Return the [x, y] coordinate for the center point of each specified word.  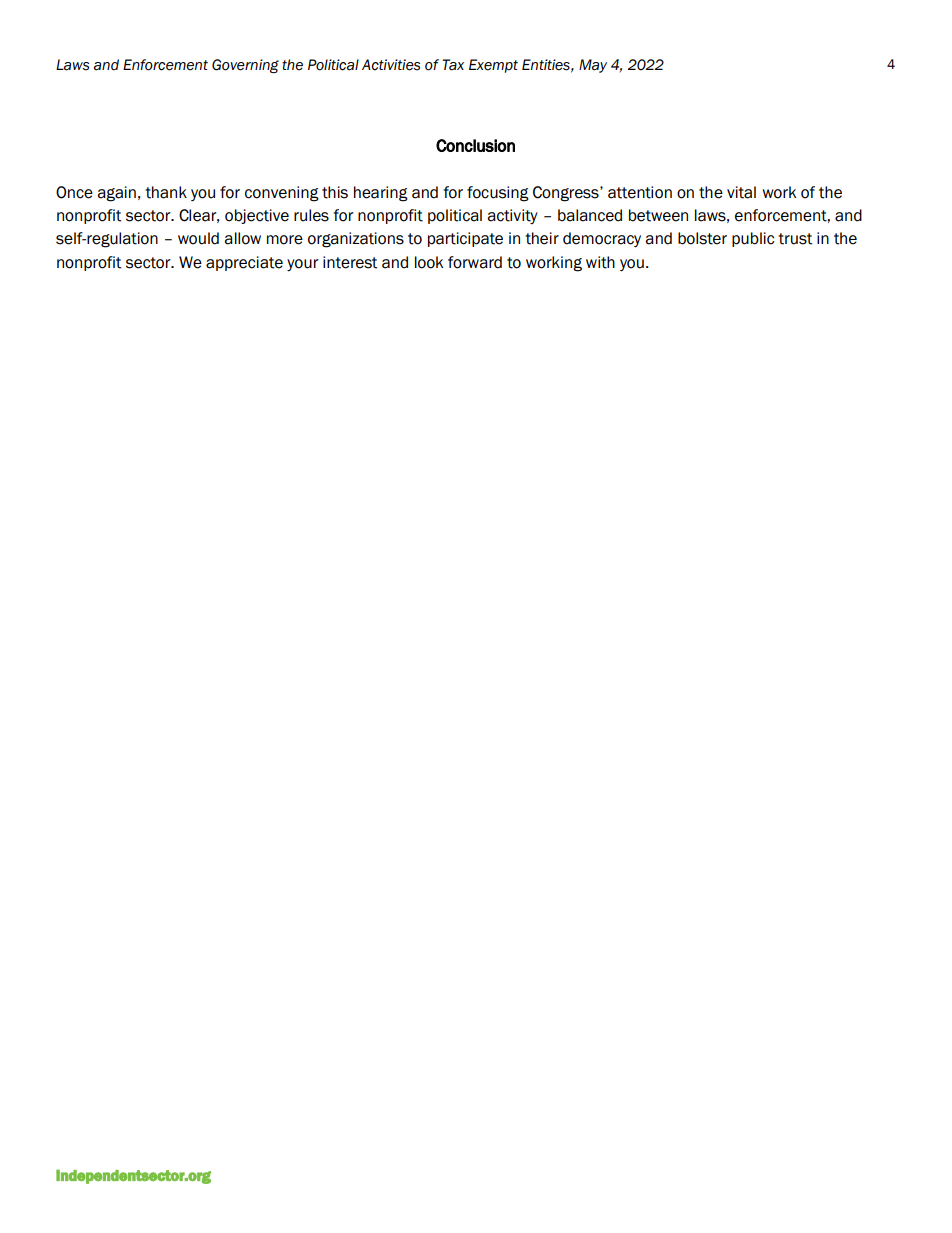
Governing [245, 66]
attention [640, 192]
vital [741, 192]
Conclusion [475, 145]
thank [166, 192]
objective [257, 216]
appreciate [244, 263]
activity [512, 216]
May [593, 66]
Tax [453, 65]
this [335, 192]
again [116, 194]
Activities [391, 65]
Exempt [493, 66]
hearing [381, 194]
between [658, 215]
